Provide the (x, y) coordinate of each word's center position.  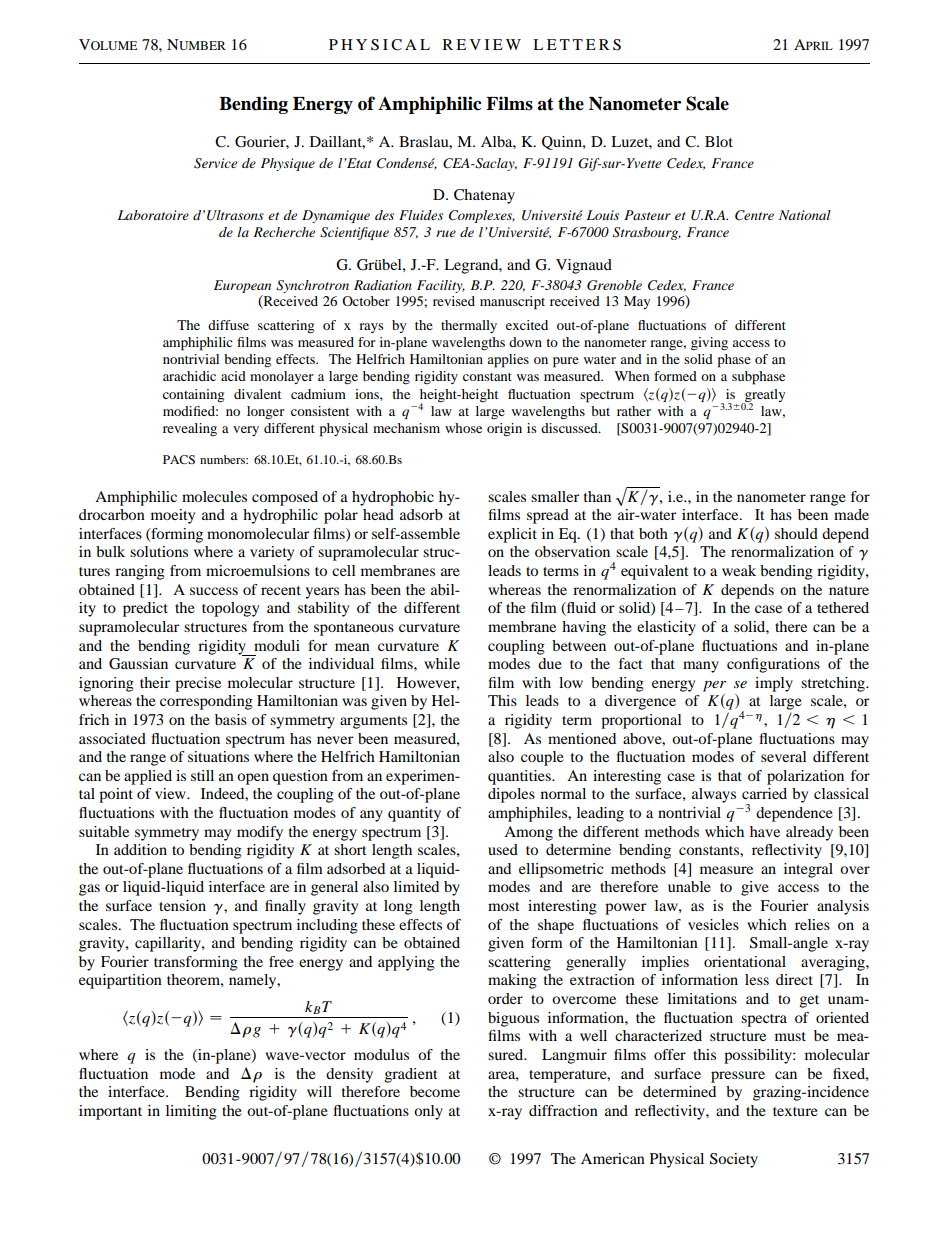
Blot (719, 141)
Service (215, 163)
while (442, 663)
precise (198, 684)
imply (774, 684)
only (428, 1112)
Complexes (482, 216)
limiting (191, 1112)
